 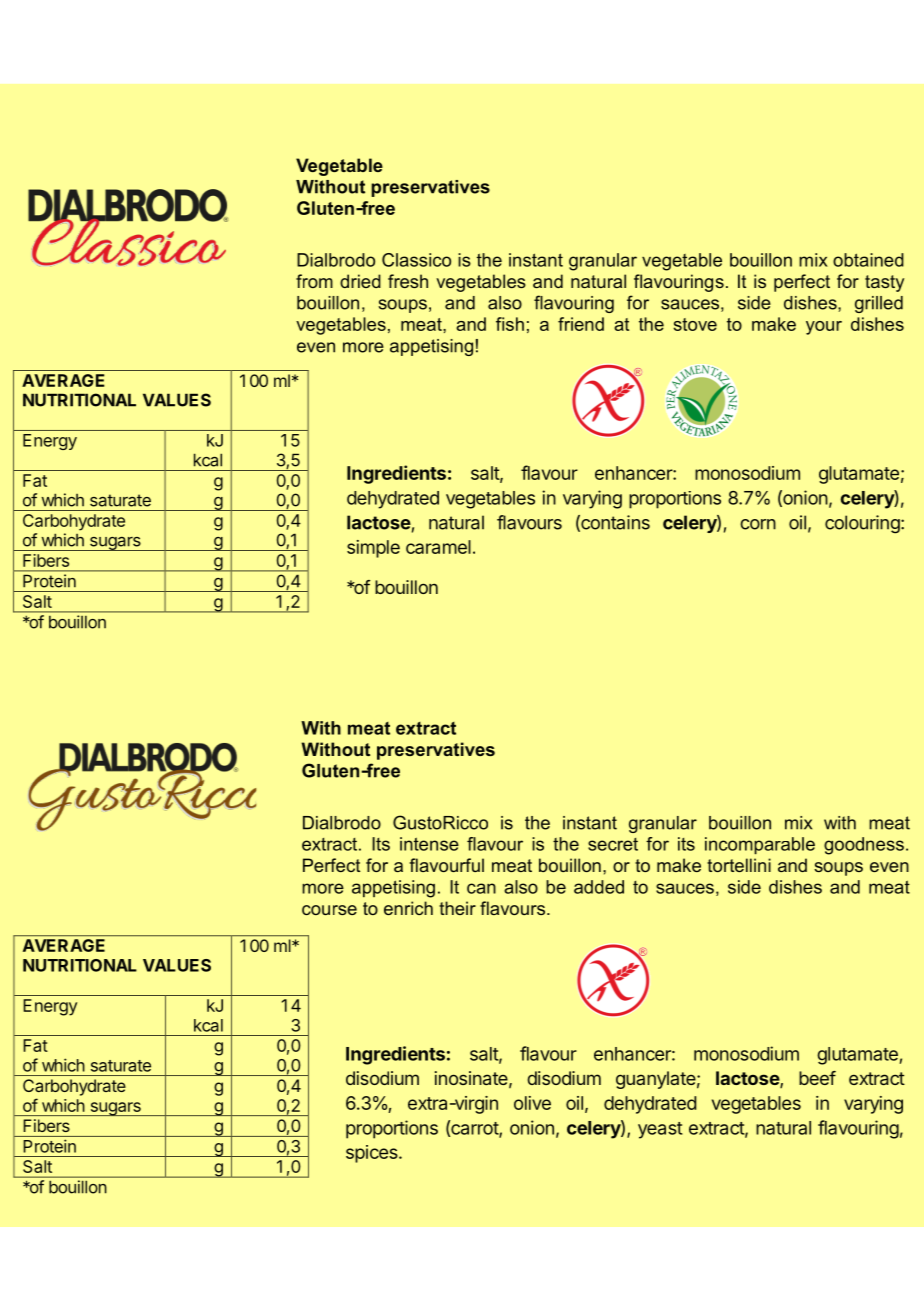 I want to click on secret, so click(x=613, y=844).
